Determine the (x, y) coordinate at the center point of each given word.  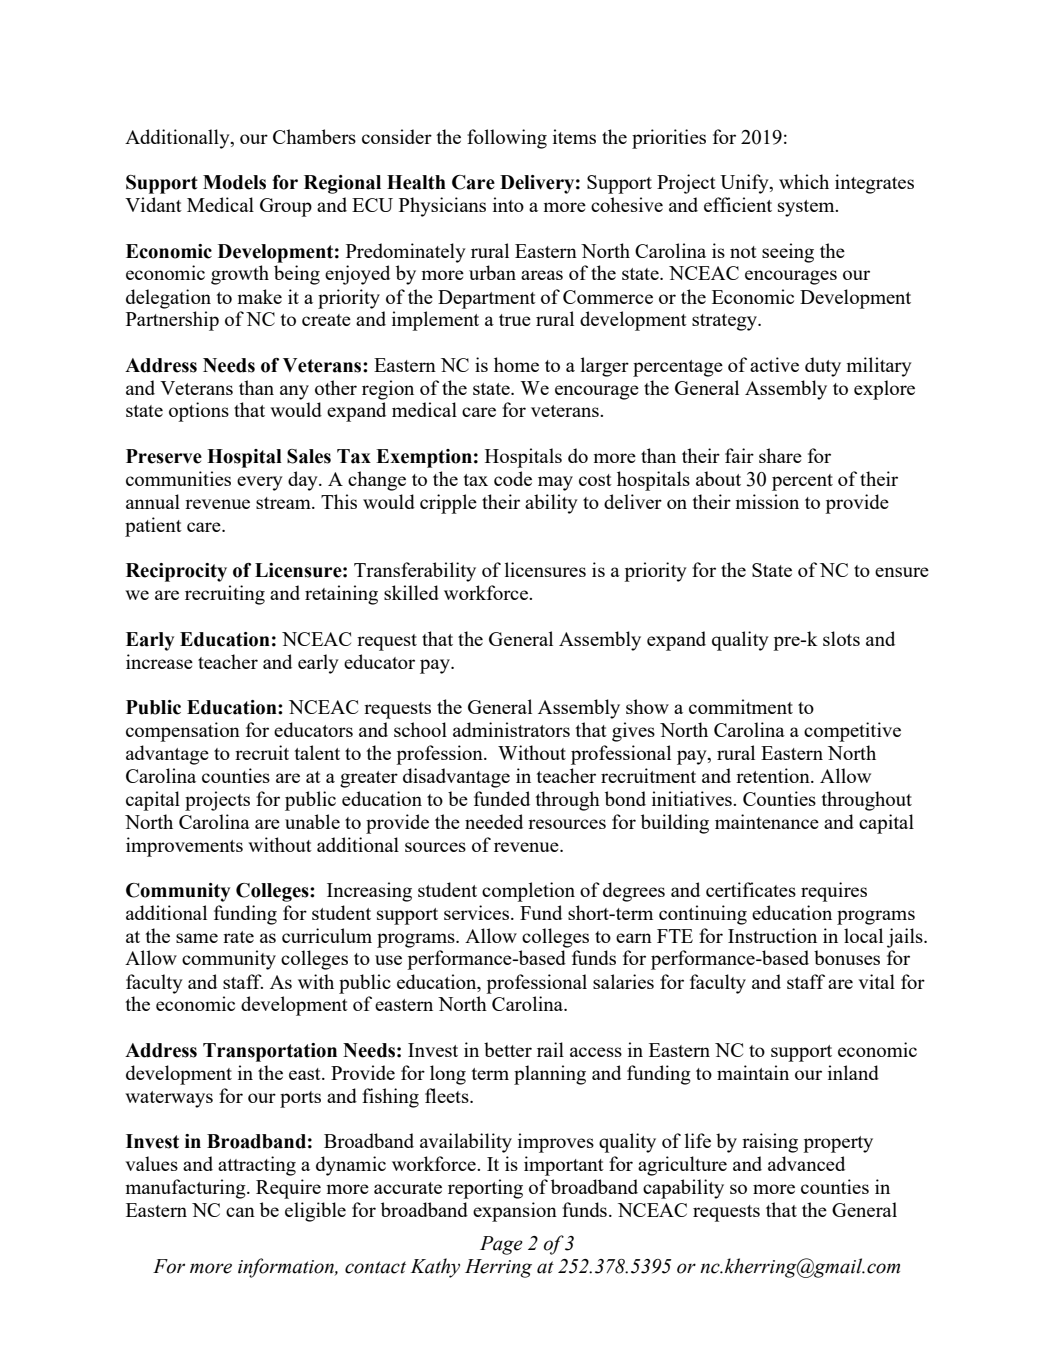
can (240, 1212)
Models (234, 182)
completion (528, 892)
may (555, 483)
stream (284, 503)
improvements (184, 847)
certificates (751, 889)
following (507, 139)
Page (501, 1245)
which (804, 181)
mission (767, 501)
